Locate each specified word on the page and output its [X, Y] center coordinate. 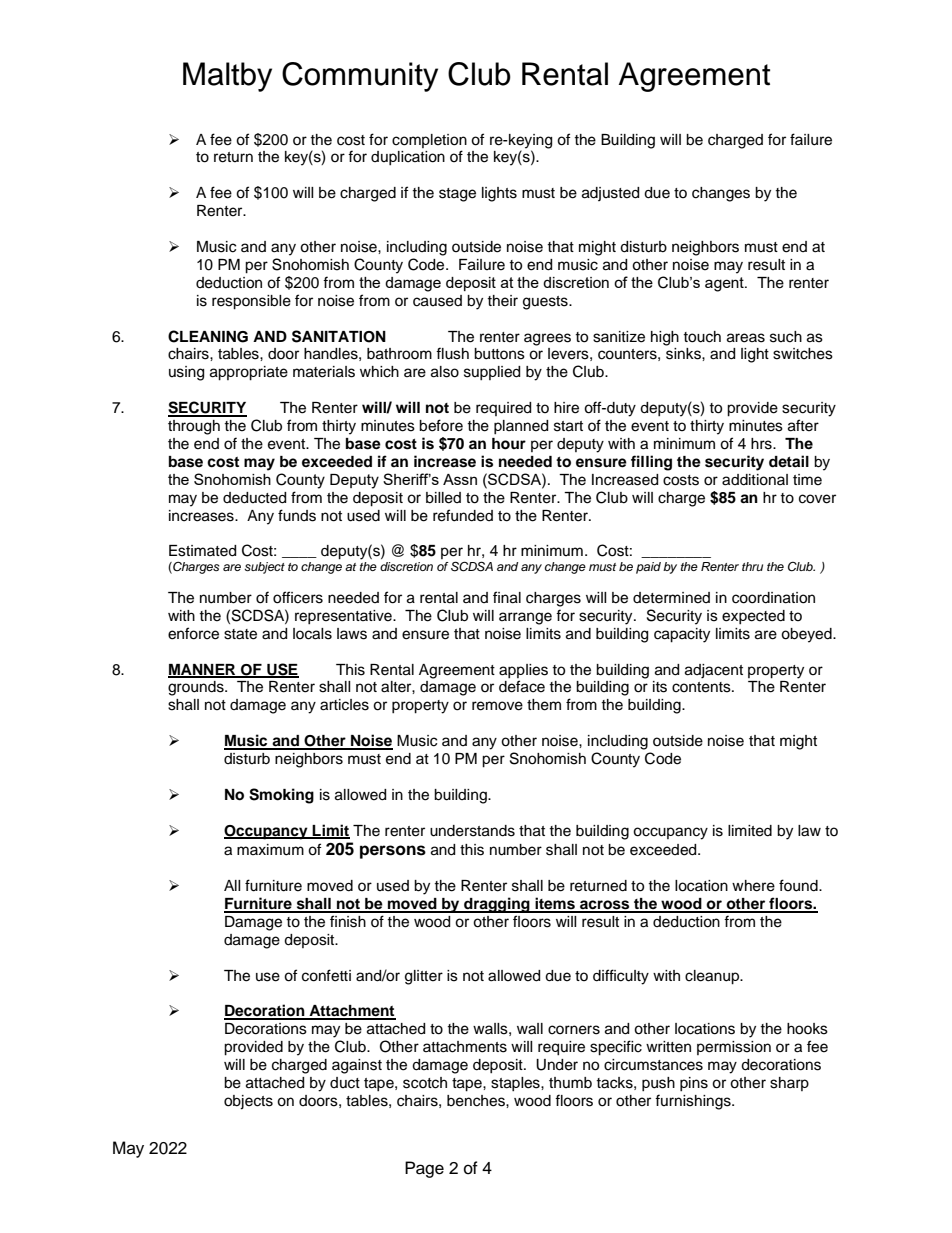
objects [248, 1102]
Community [360, 77]
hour [509, 444]
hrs [762, 444]
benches [477, 1101]
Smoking [281, 796]
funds [297, 515]
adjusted [610, 194]
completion [429, 141]
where [753, 886]
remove [497, 706]
